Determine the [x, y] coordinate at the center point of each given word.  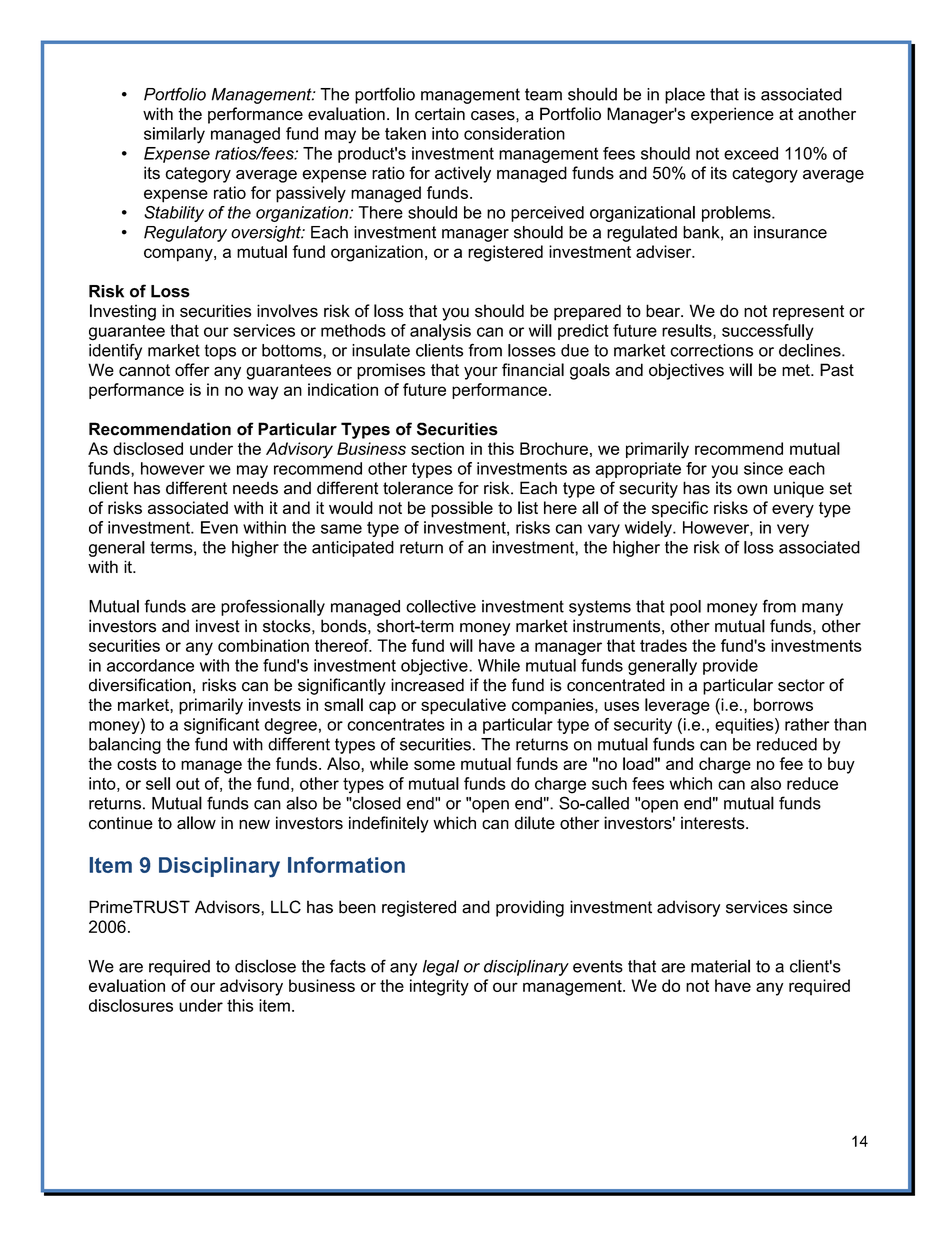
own [752, 490]
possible [462, 509]
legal [441, 968]
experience [732, 115]
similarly [174, 135]
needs [255, 488]
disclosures [131, 1005]
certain [440, 114]
